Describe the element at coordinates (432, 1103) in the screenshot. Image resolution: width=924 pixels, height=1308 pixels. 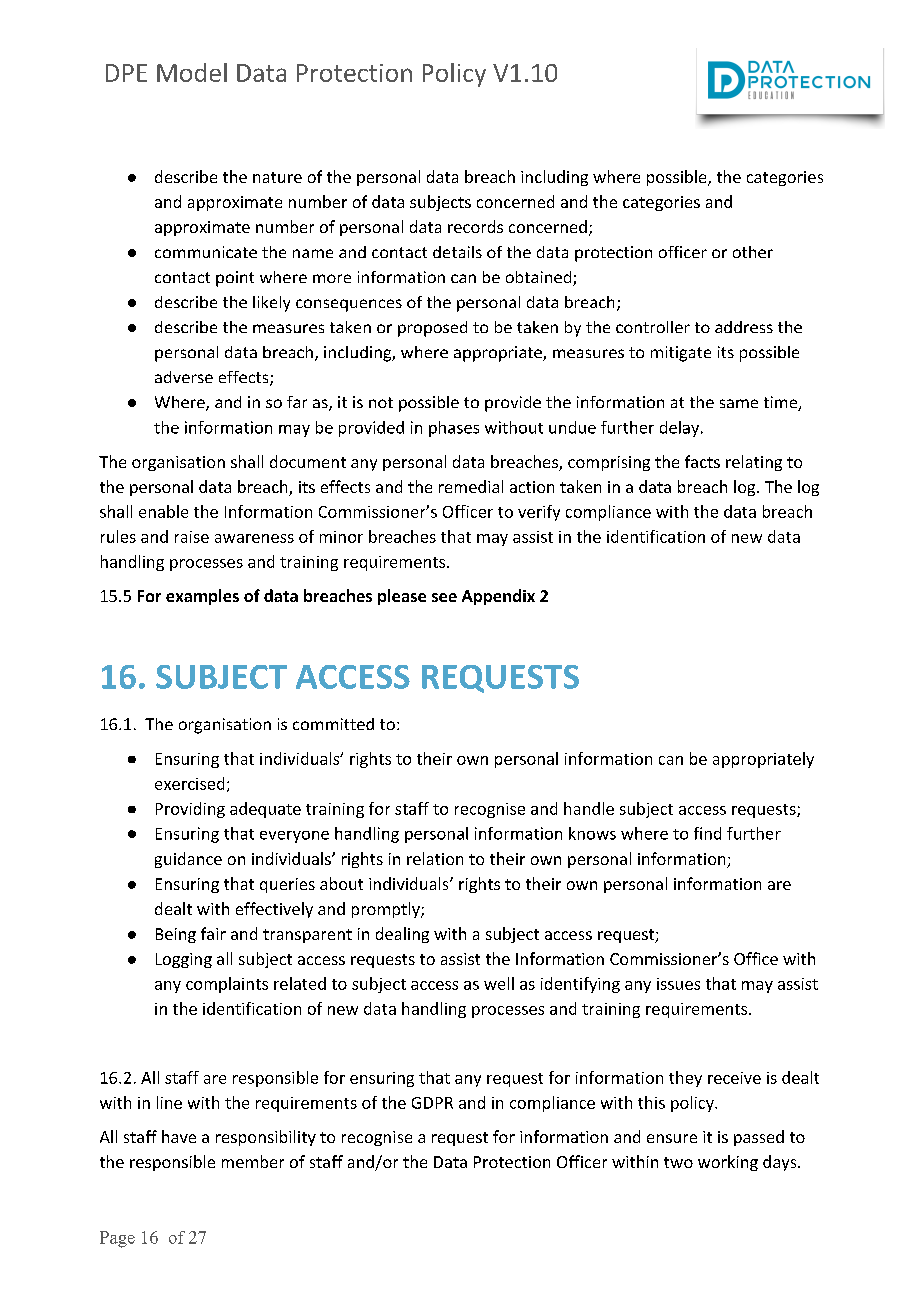
I see `GDPR` at that location.
